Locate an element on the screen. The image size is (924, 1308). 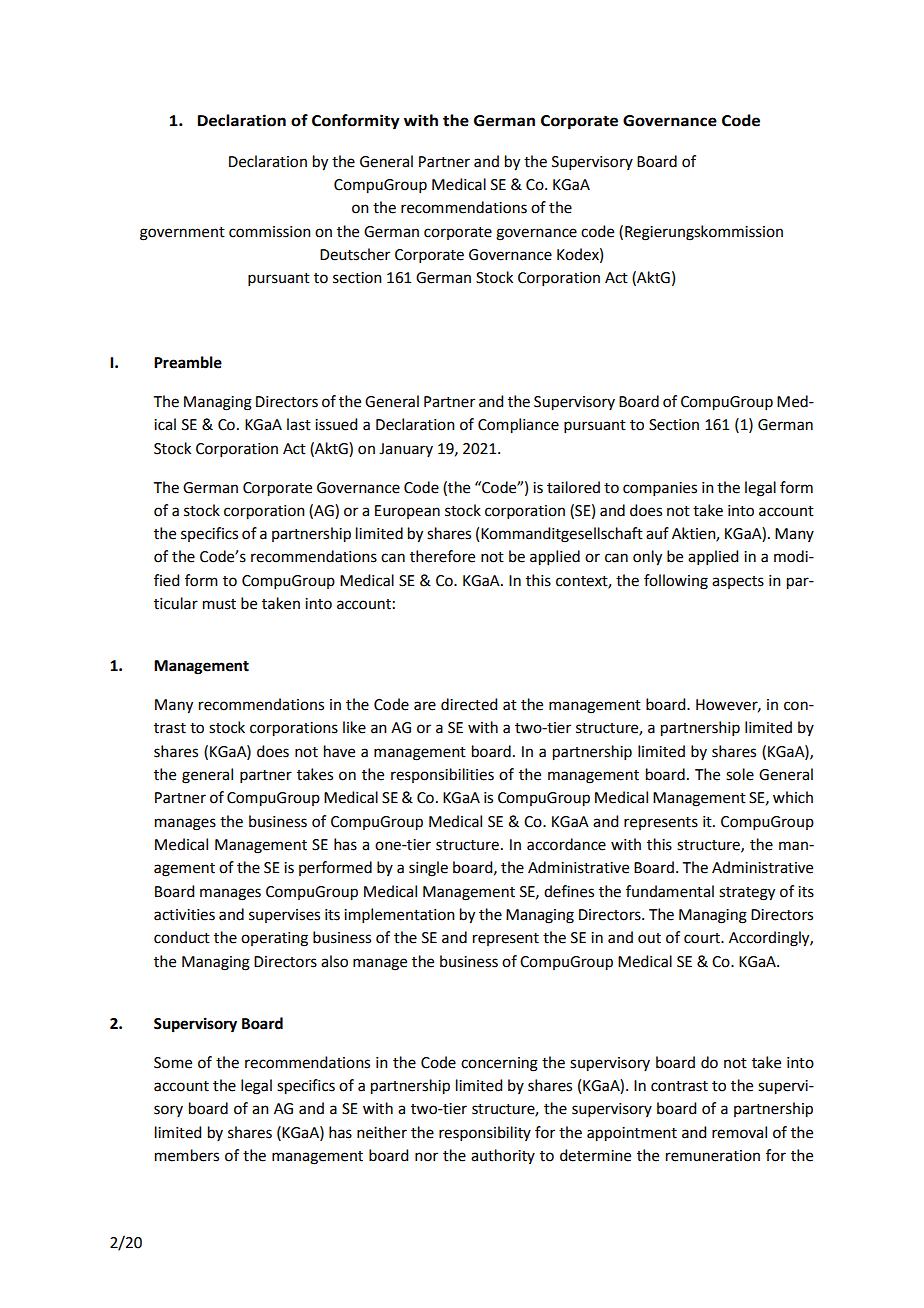
commission is located at coordinates (270, 232).
